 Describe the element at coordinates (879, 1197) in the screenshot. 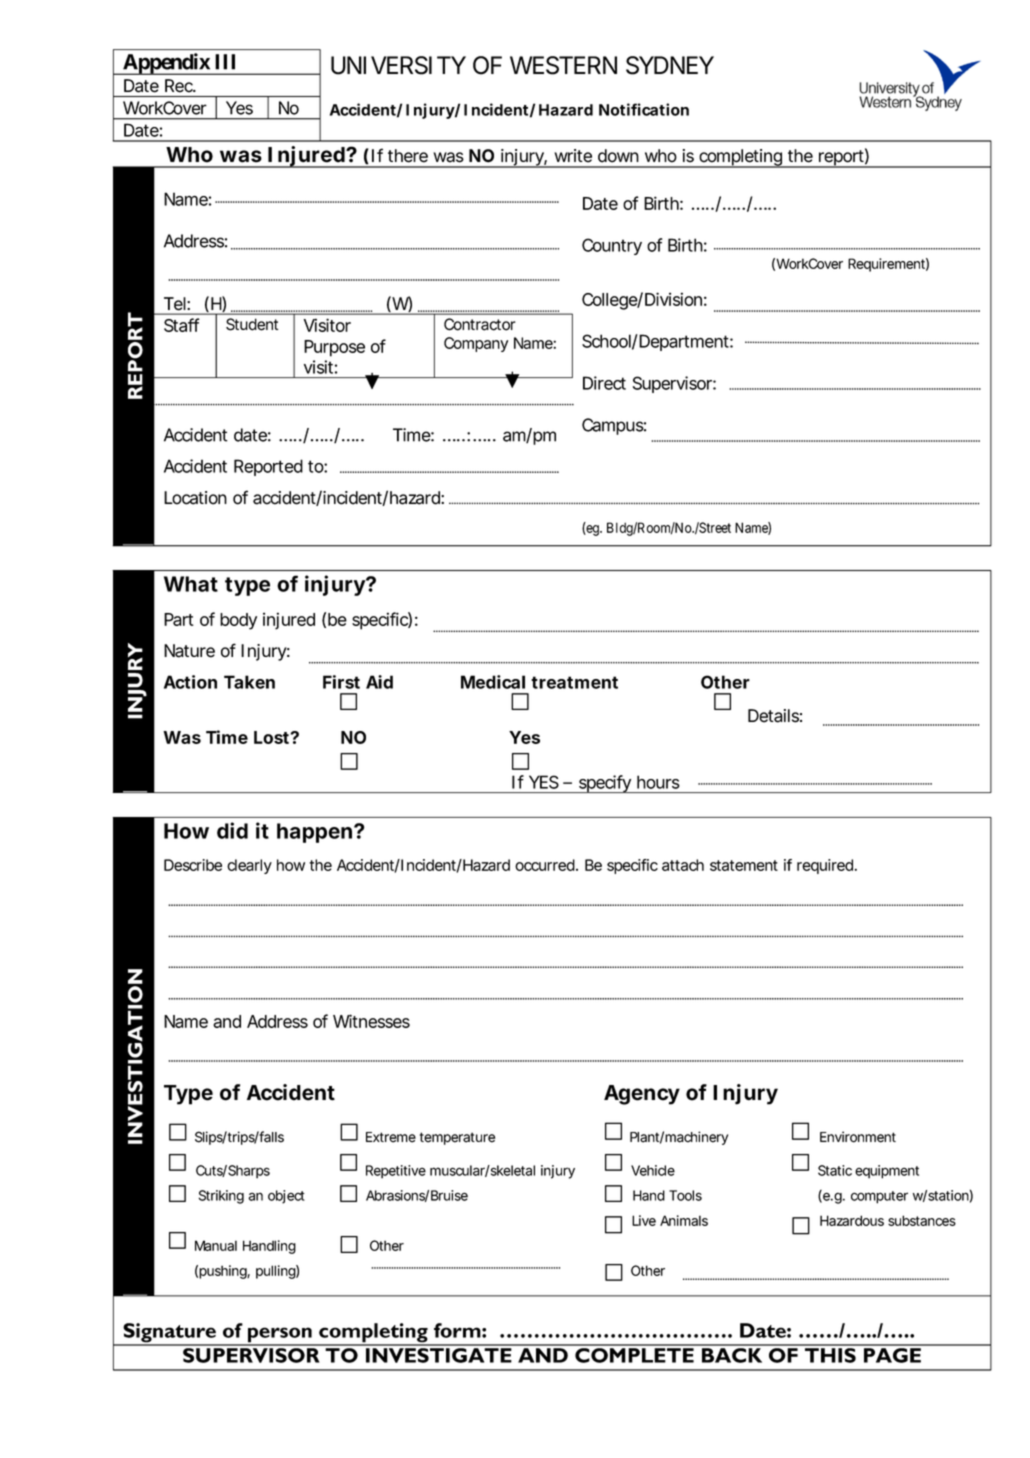

I see `computer` at that location.
